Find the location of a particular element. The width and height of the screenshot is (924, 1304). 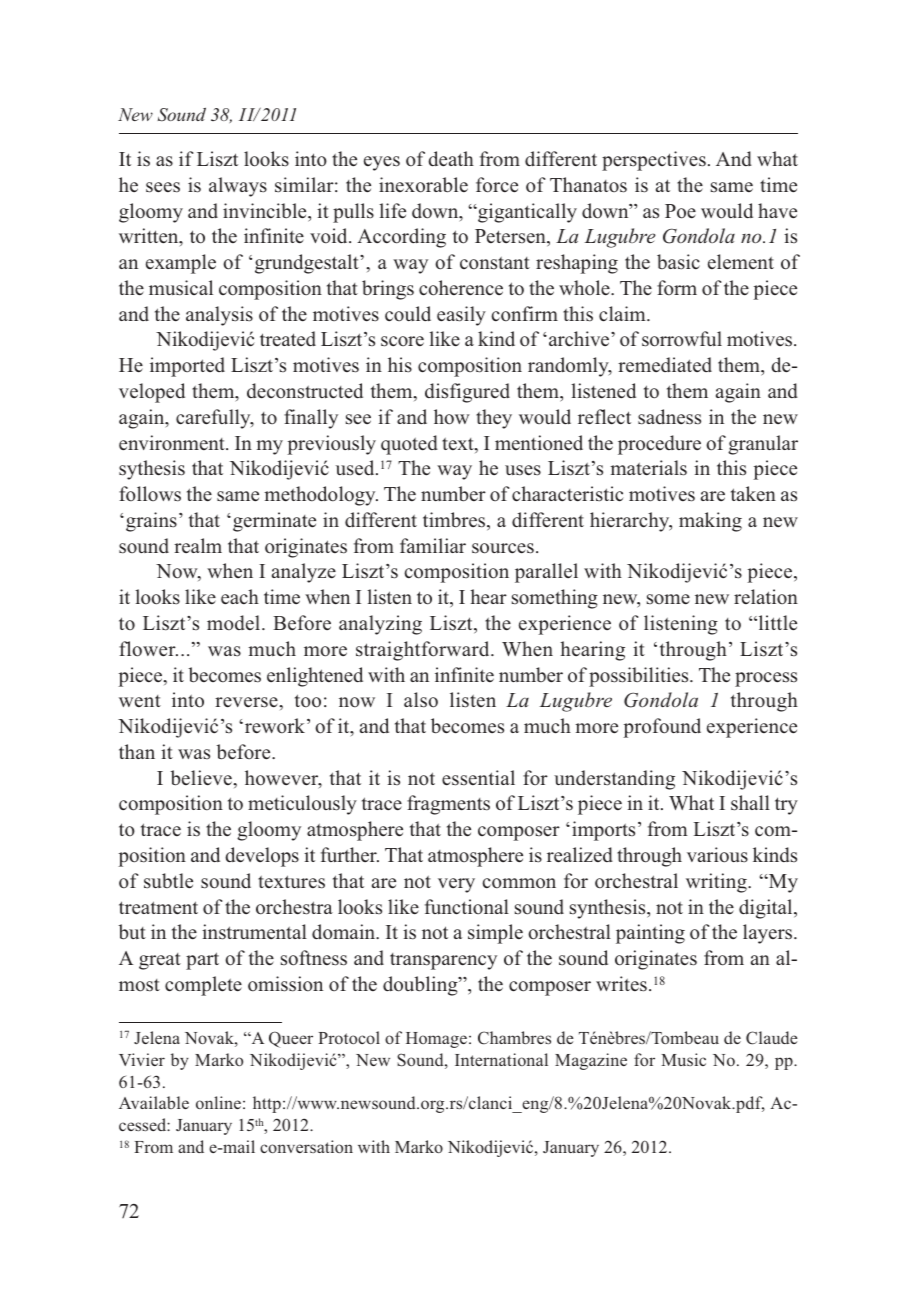

environment is located at coordinates (173, 443).
